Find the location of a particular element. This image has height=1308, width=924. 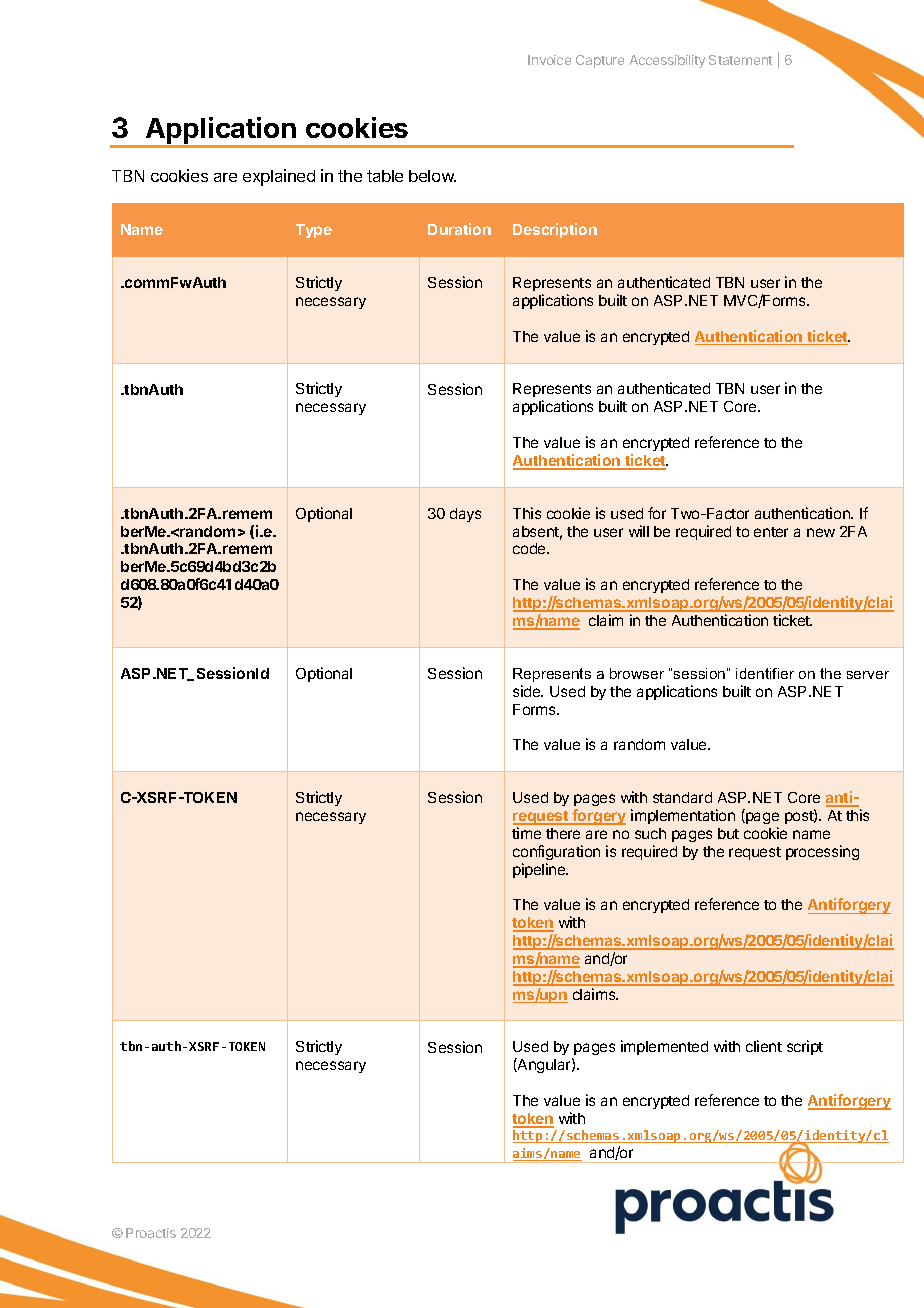

there is located at coordinates (563, 833).
